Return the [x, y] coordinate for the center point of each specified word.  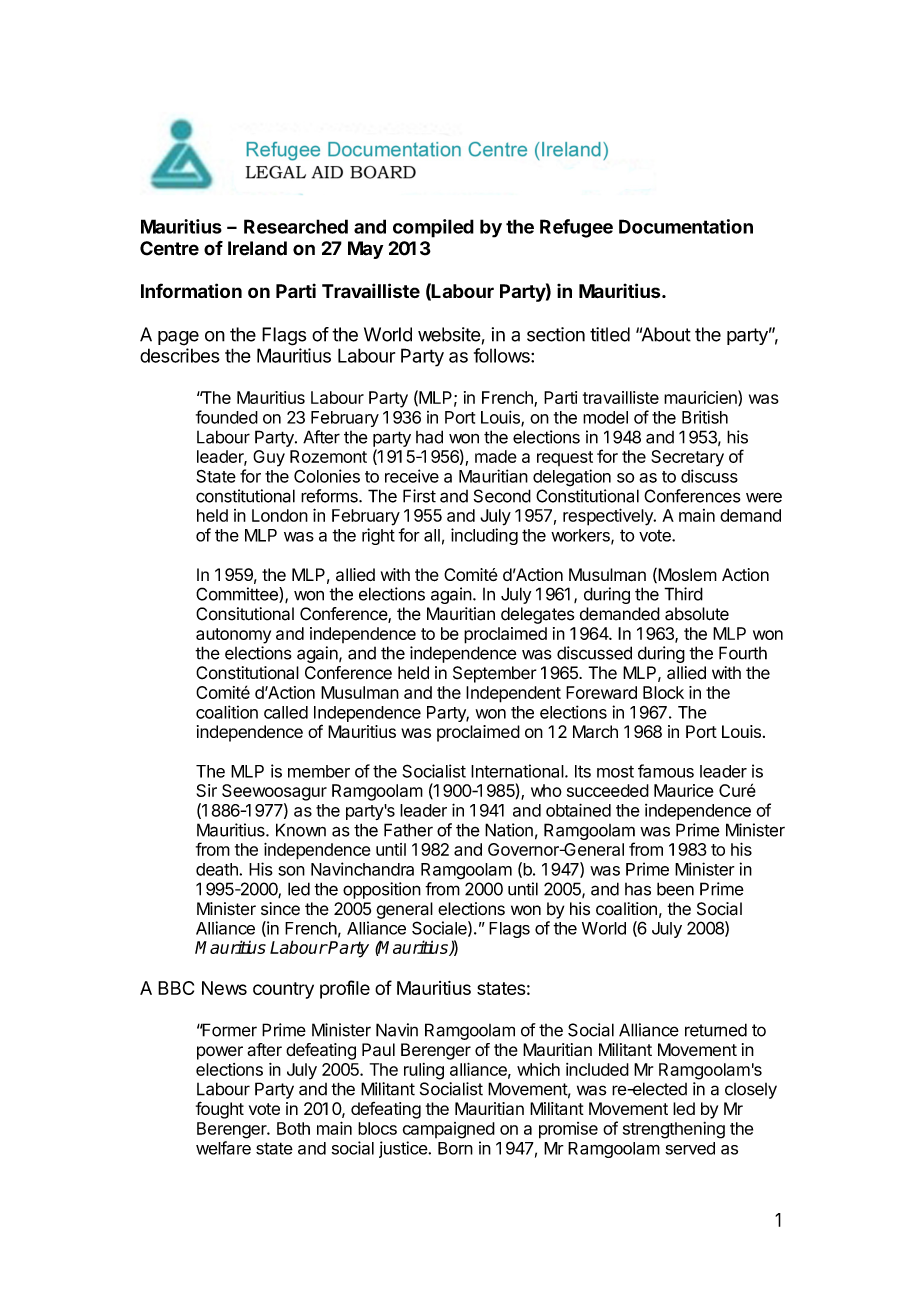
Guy [269, 458]
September [495, 674]
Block [663, 692]
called [286, 712]
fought [220, 1110]
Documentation [686, 226]
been [675, 889]
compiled [433, 228]
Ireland [257, 248]
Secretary [687, 458]
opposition [382, 890]
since [280, 909]
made [496, 456]
